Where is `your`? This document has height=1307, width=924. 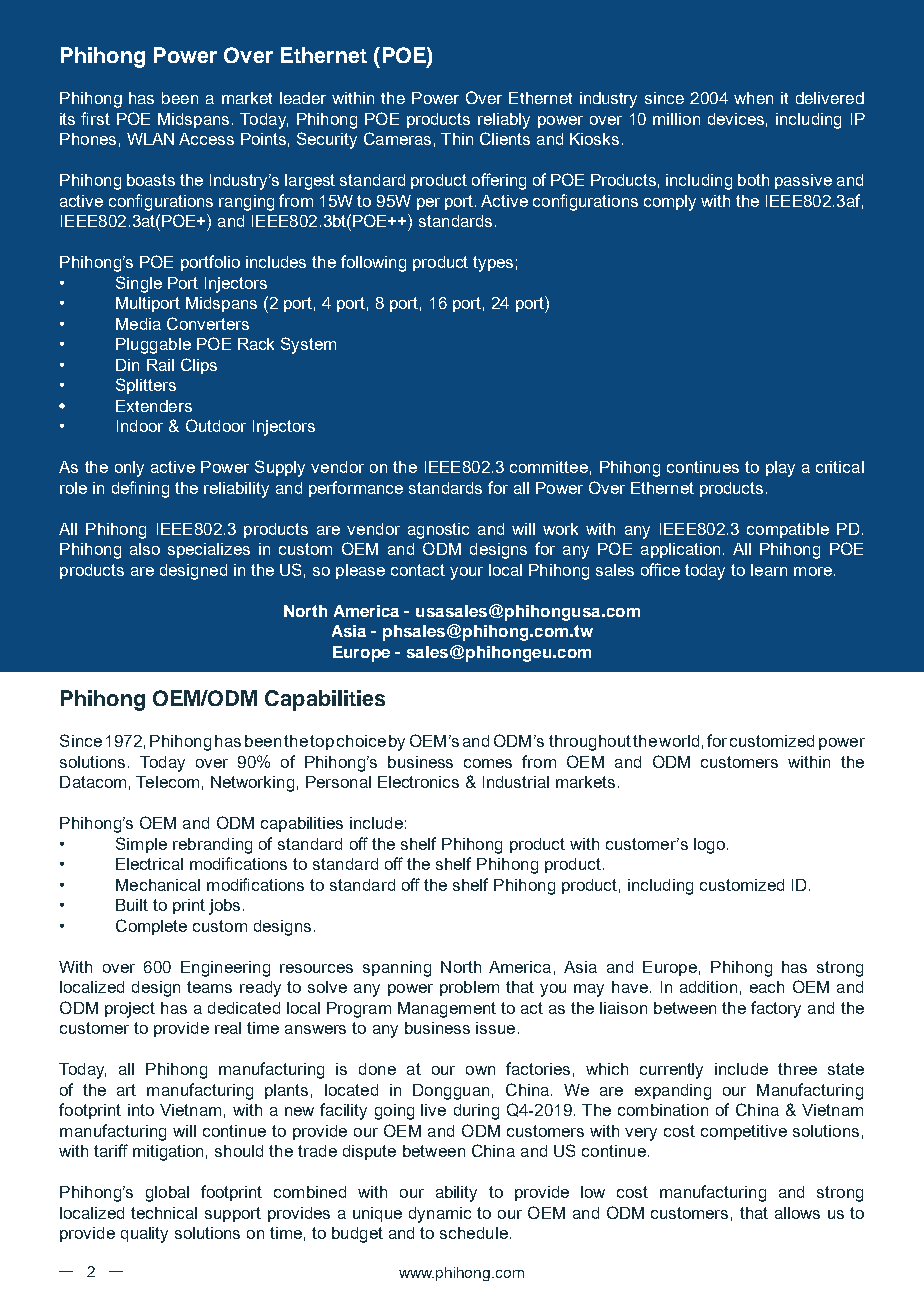
your is located at coordinates (466, 573).
